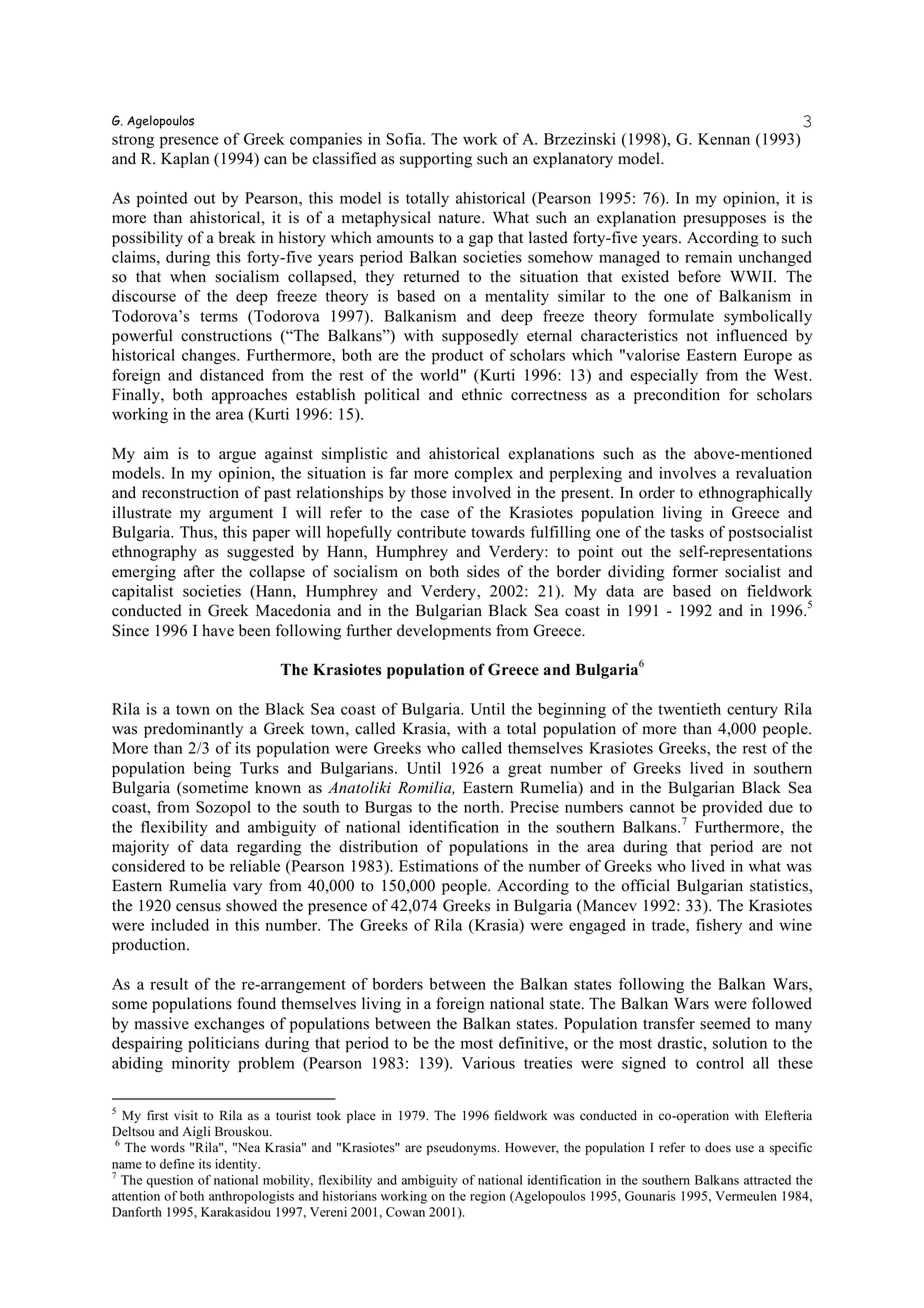 The image size is (924, 1308). I want to click on supporting, so click(436, 160).
